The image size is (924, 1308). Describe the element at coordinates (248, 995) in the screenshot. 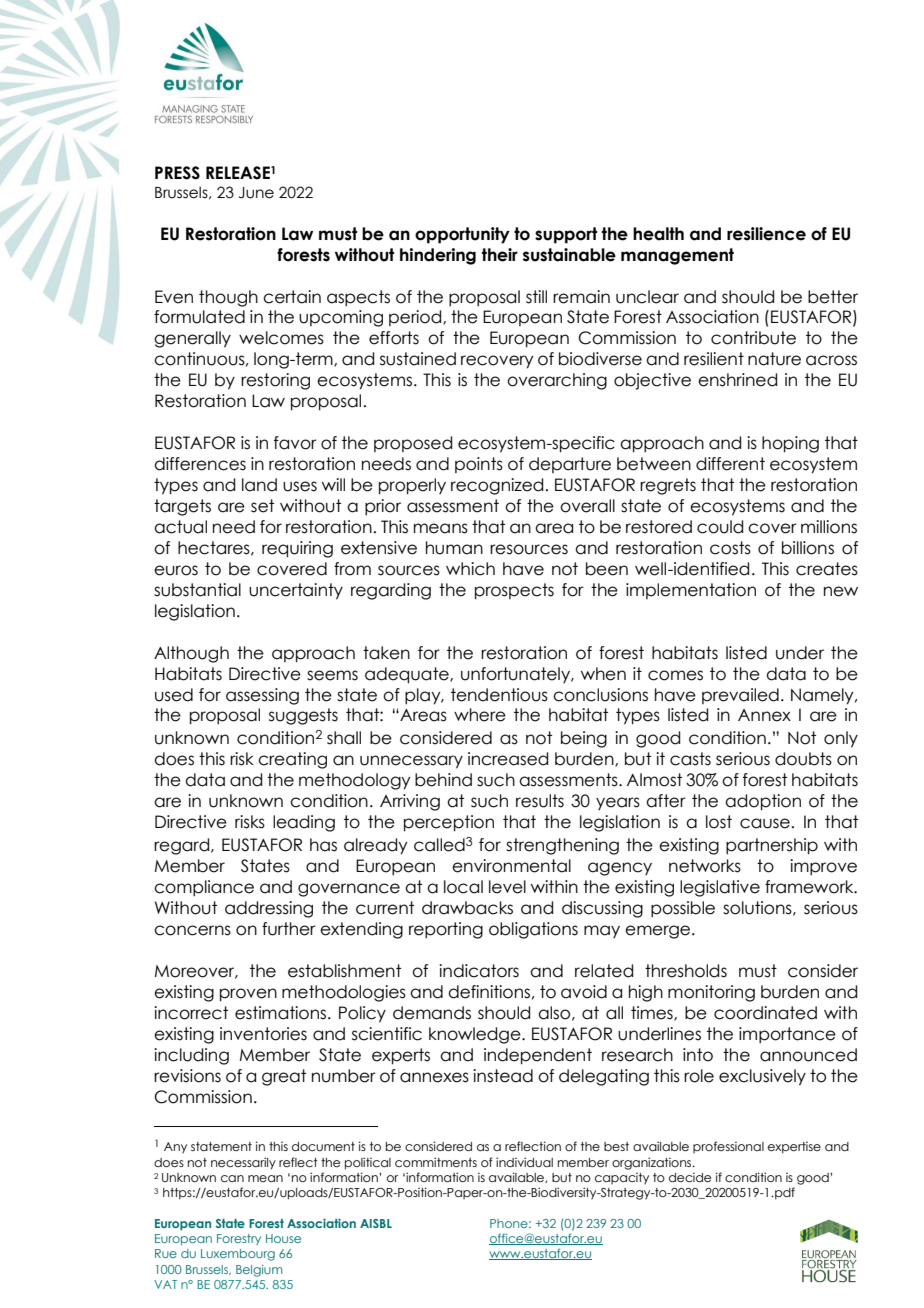

I see `proven` at that location.
